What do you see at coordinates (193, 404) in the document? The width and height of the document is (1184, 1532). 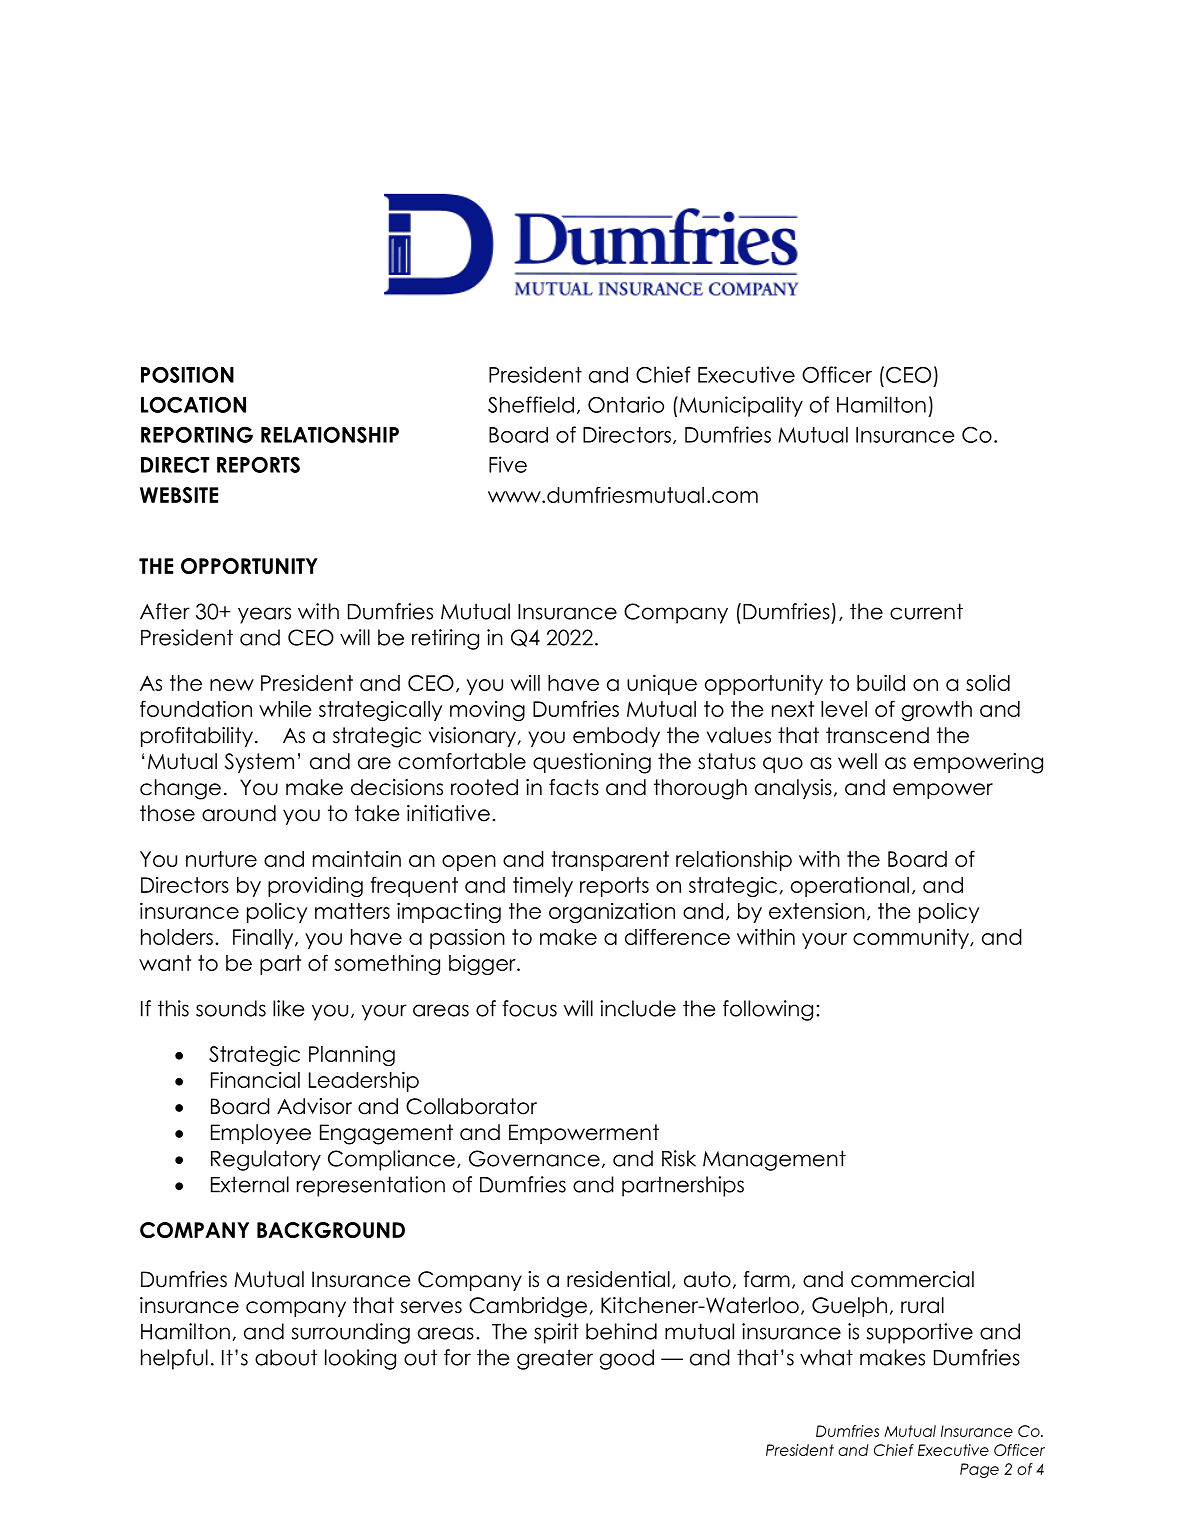 I see `LOCATION` at bounding box center [193, 404].
